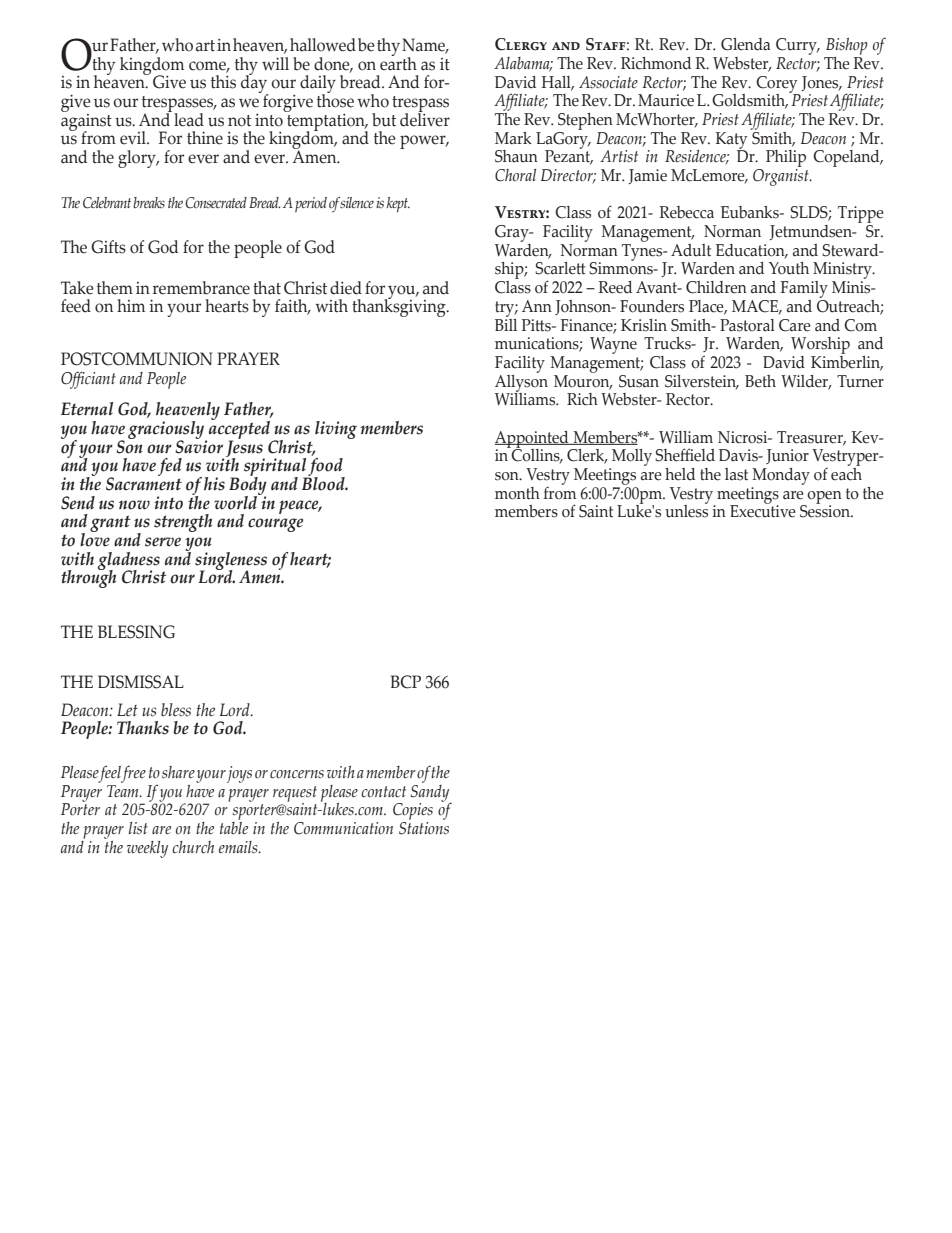 Image resolution: width=952 pixels, height=1233 pixels. What do you see at coordinates (506, 323) in the screenshot?
I see `Bill` at bounding box center [506, 323].
